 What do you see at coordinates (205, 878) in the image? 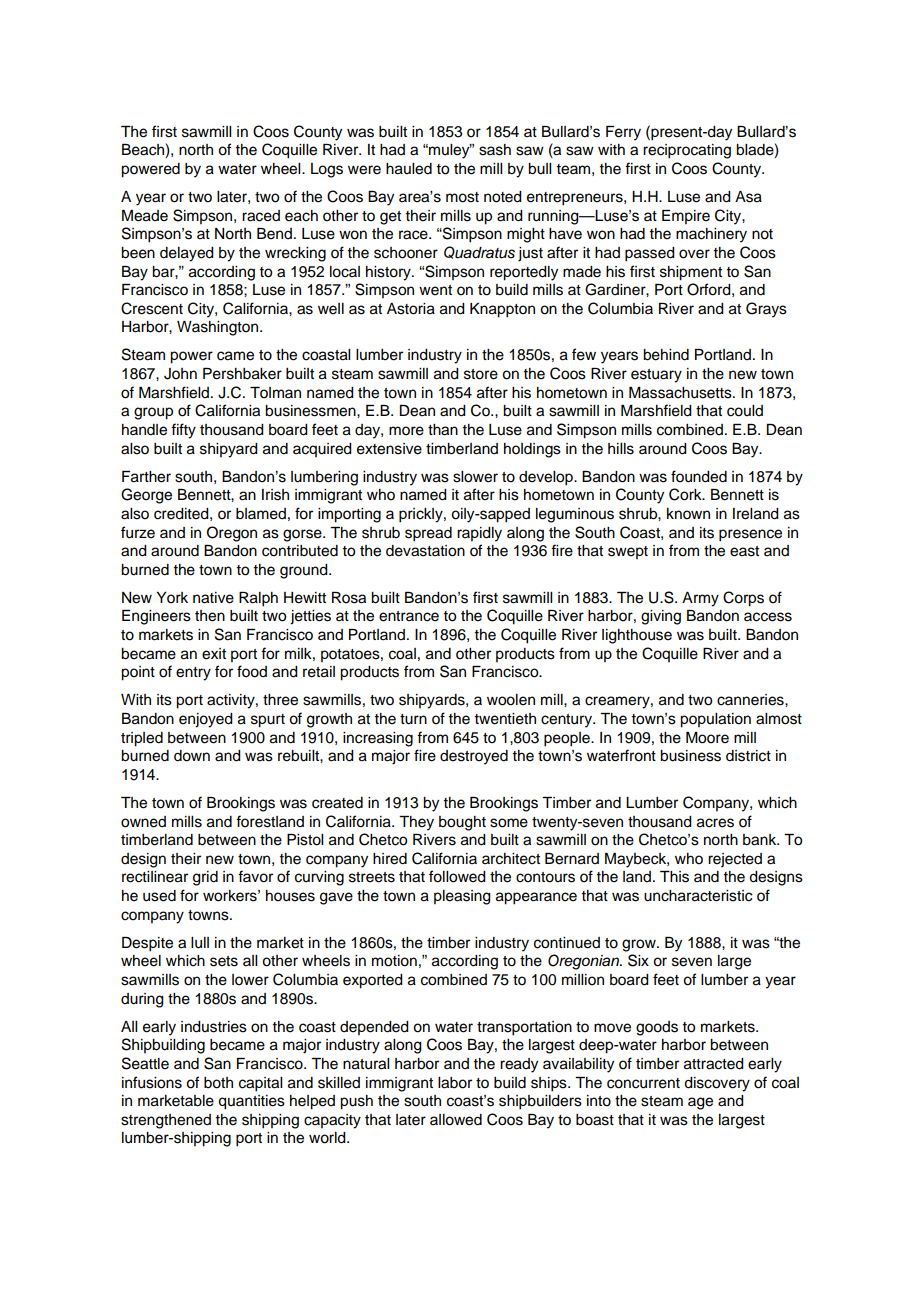
I see `grid` at bounding box center [205, 878].
